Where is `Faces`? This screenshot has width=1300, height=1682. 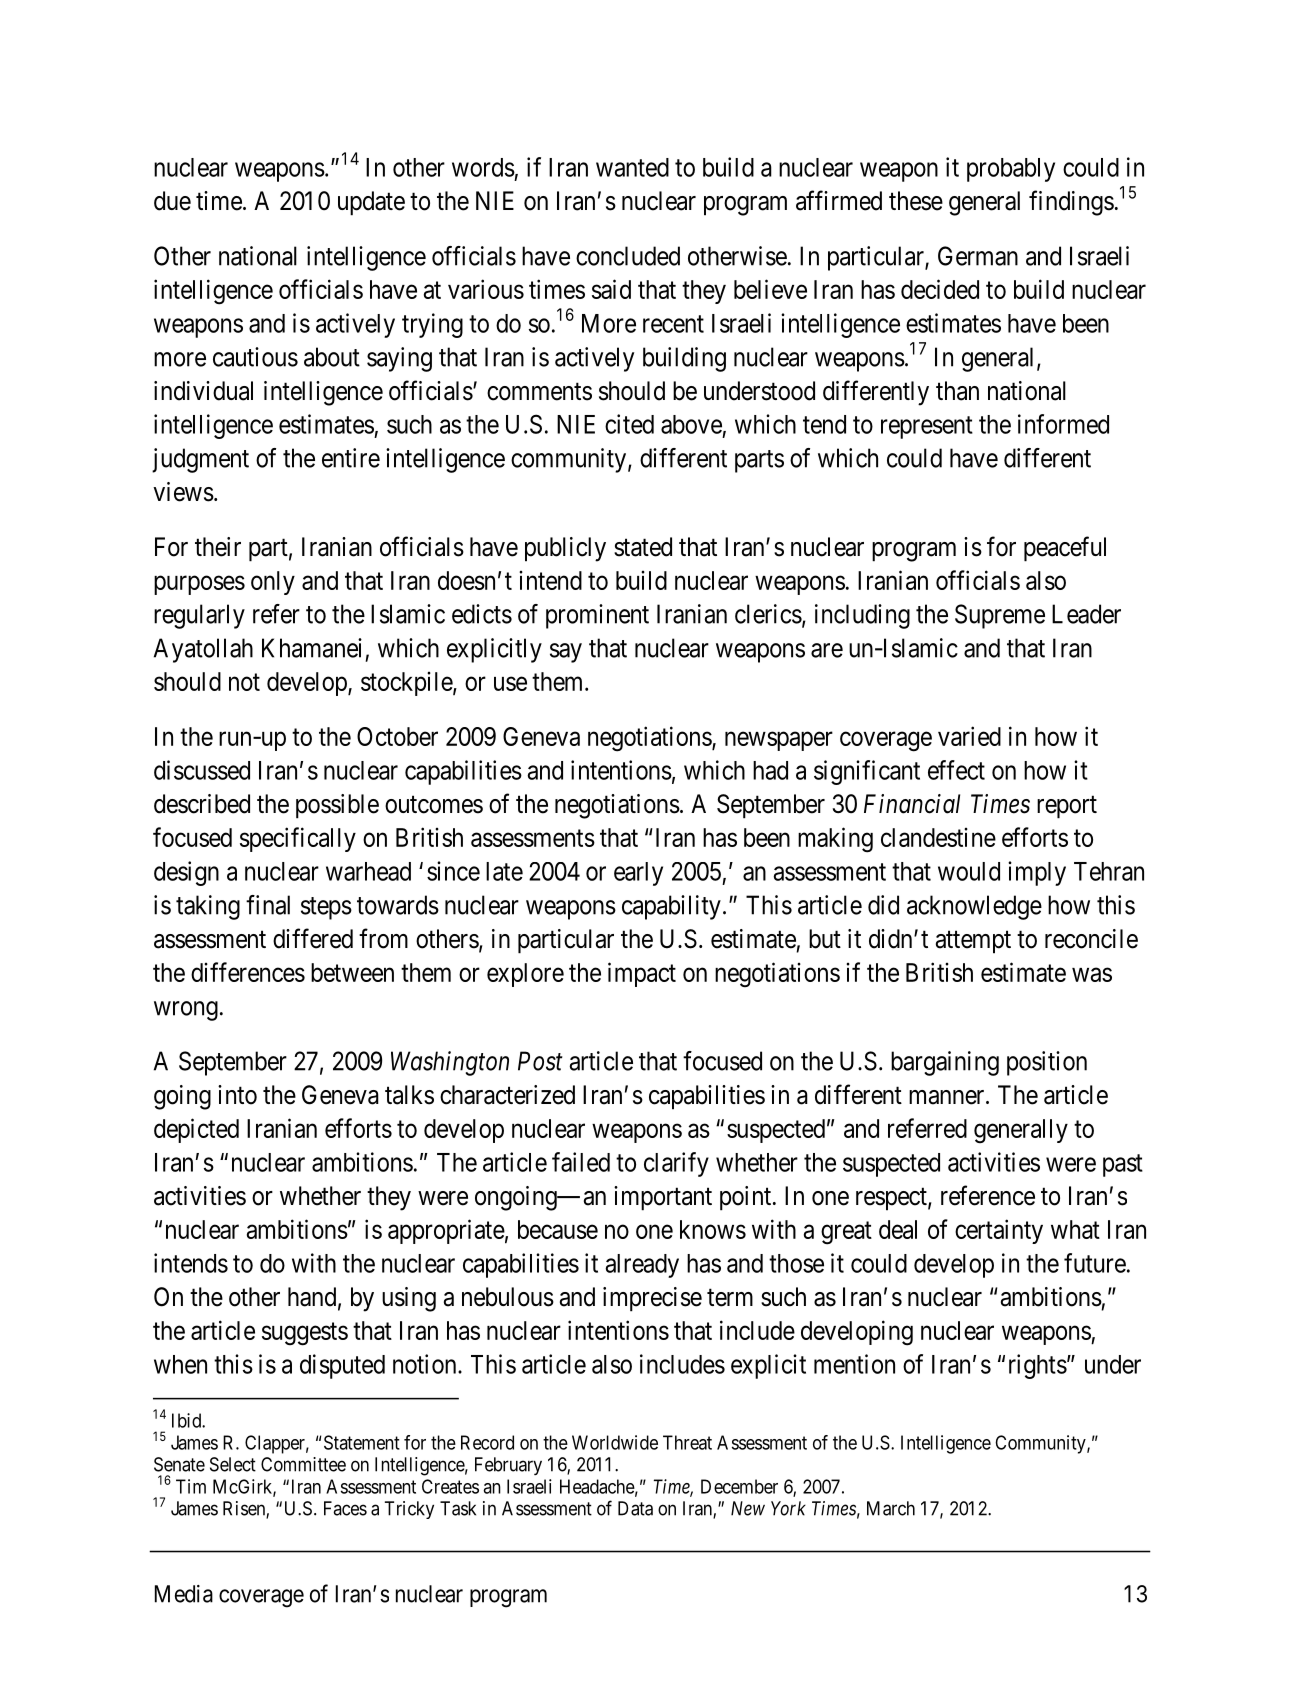
Faces is located at coordinates (345, 1508).
